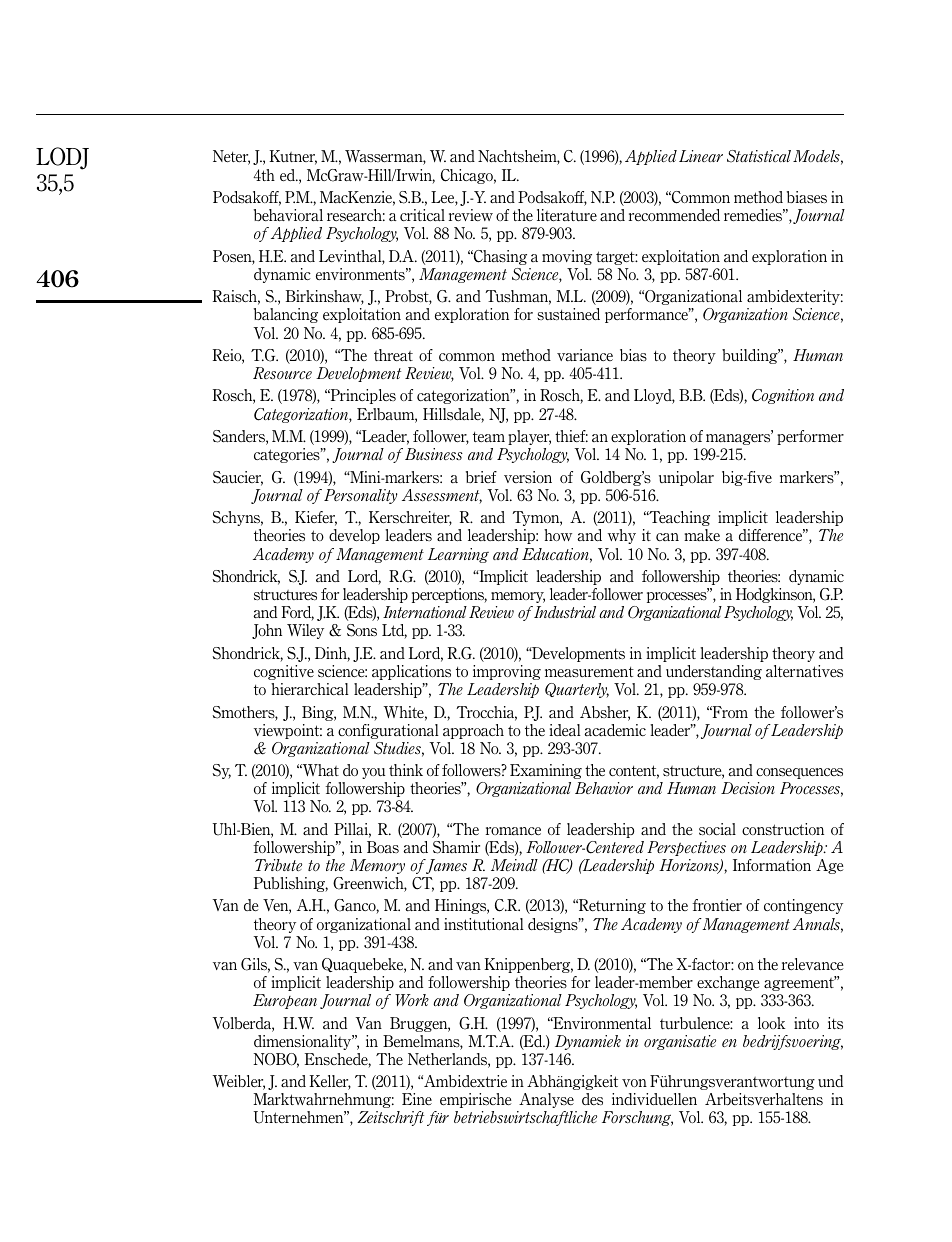  What do you see at coordinates (714, 672) in the screenshot?
I see `understanding` at bounding box center [714, 672].
